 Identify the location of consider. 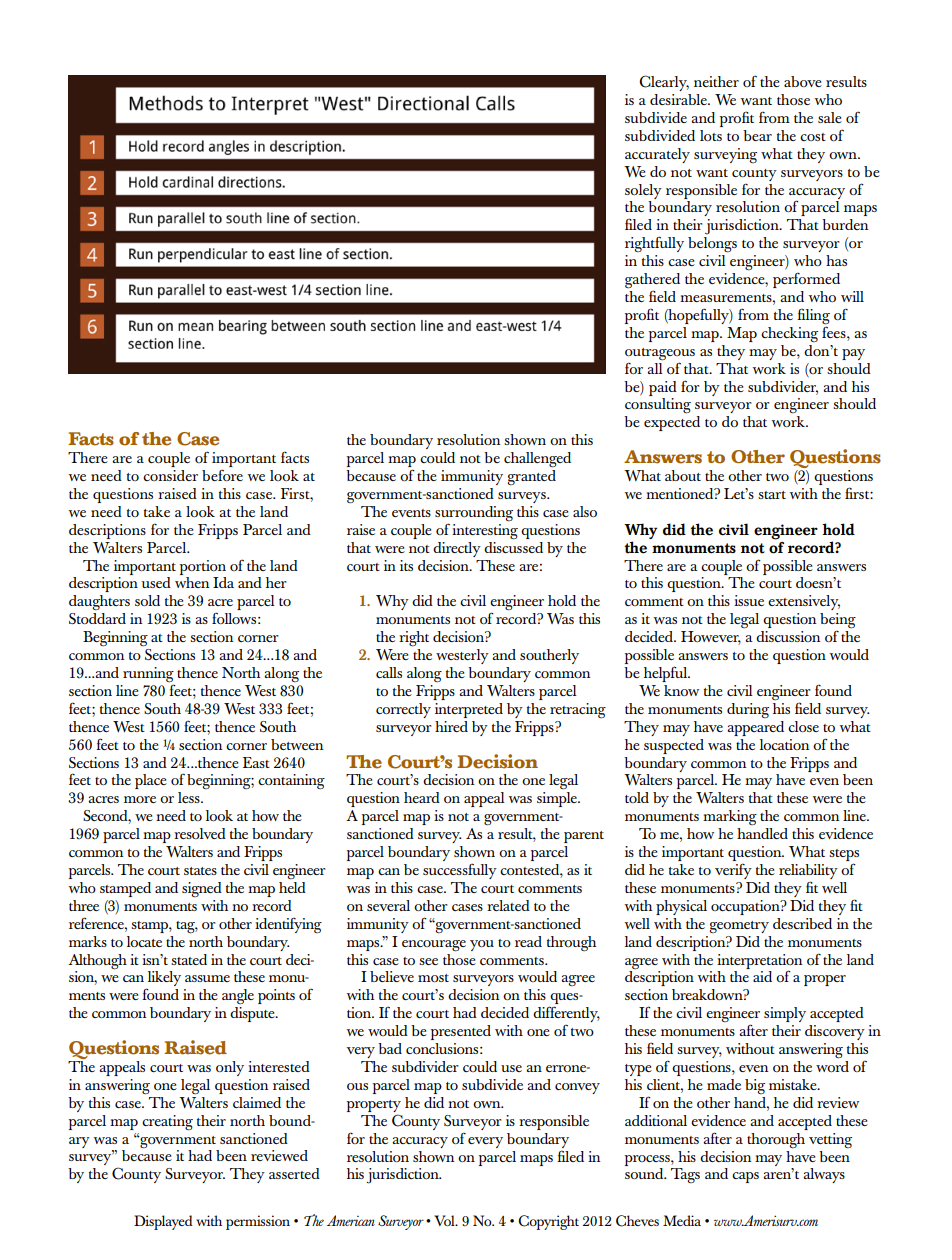
(170, 475).
